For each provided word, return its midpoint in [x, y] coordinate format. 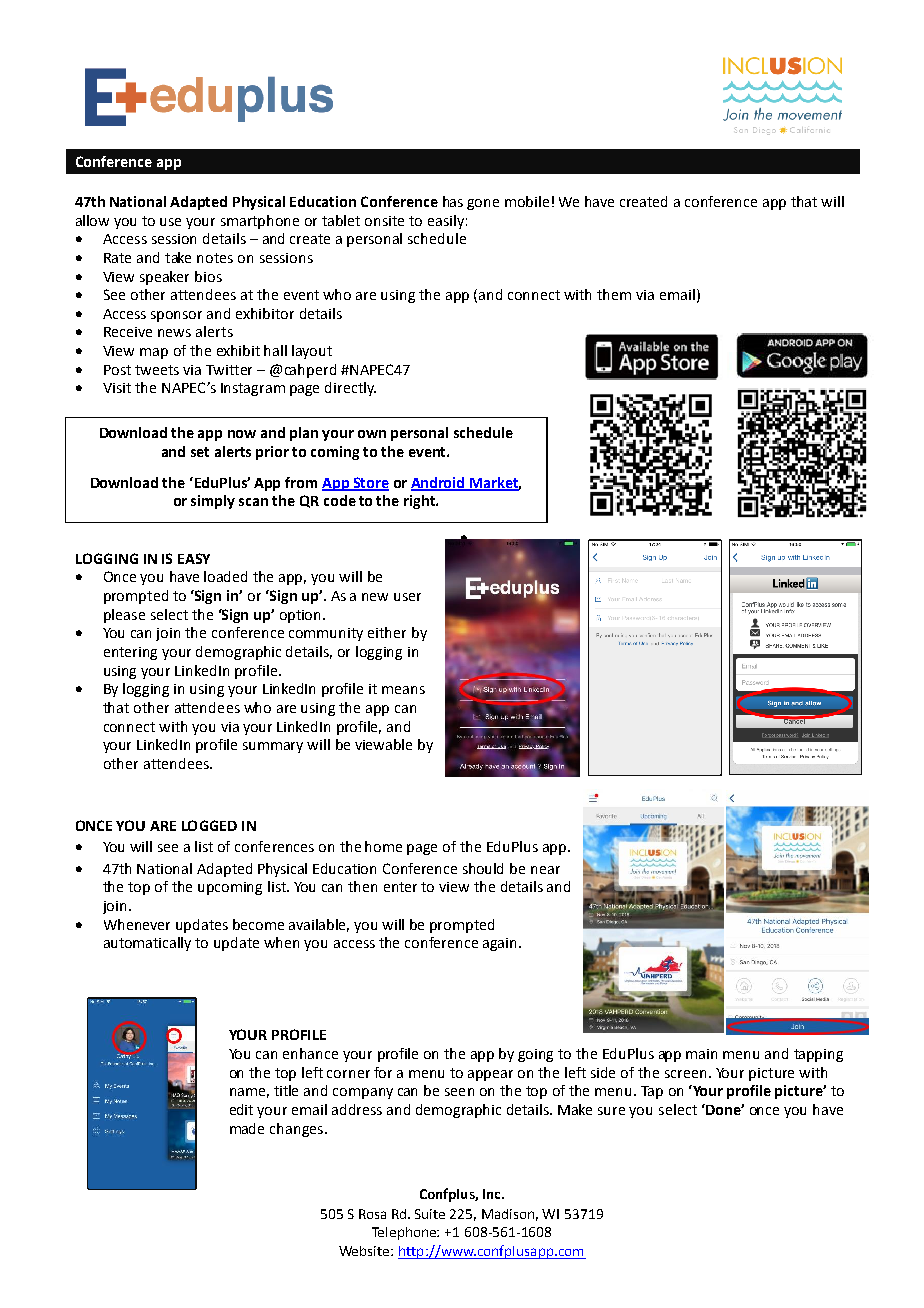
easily [446, 222]
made [247, 1128]
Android [439, 483]
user [407, 597]
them [614, 294]
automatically [147, 944]
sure [611, 1111]
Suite [430, 1214]
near [545, 870]
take [178, 257]
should [483, 868]
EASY [194, 558]
